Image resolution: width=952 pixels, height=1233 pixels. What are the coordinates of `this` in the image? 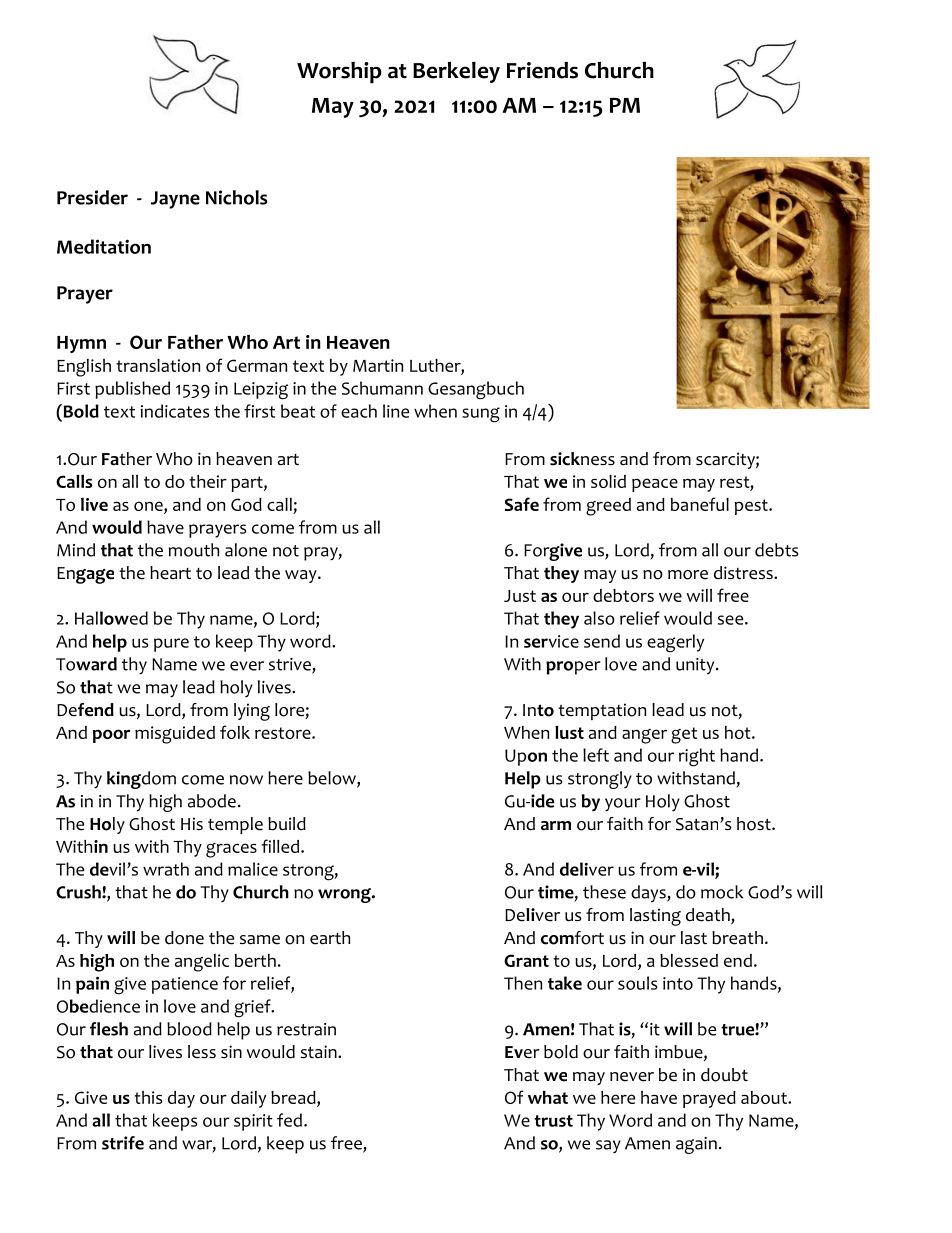 It's located at (148, 1097).
